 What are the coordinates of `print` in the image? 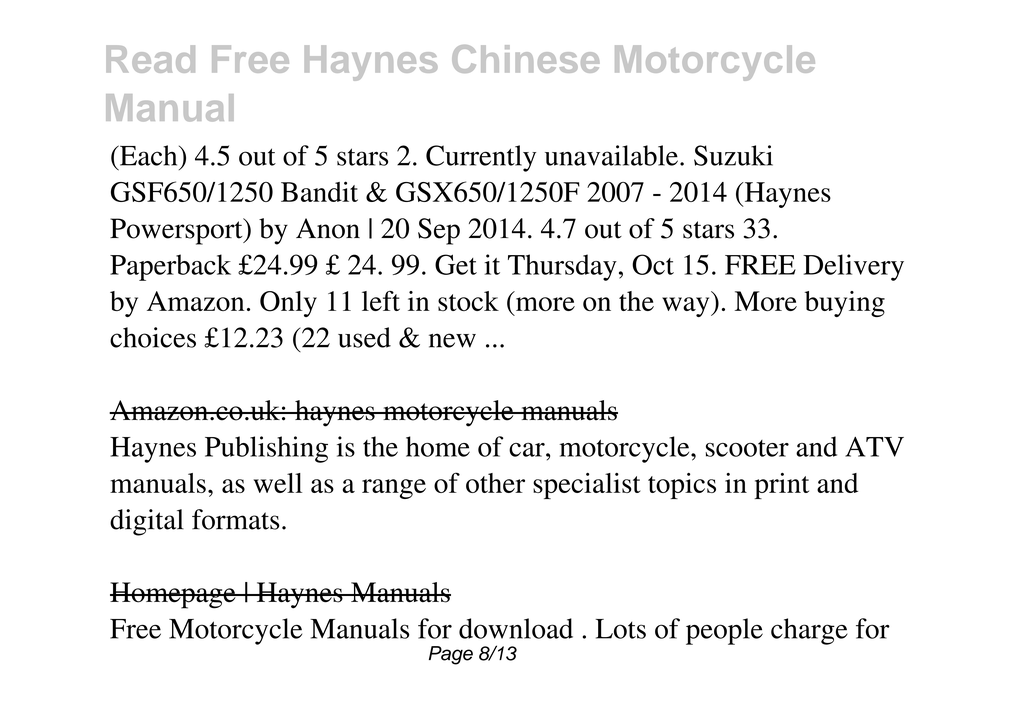 It's located at (781, 486).
